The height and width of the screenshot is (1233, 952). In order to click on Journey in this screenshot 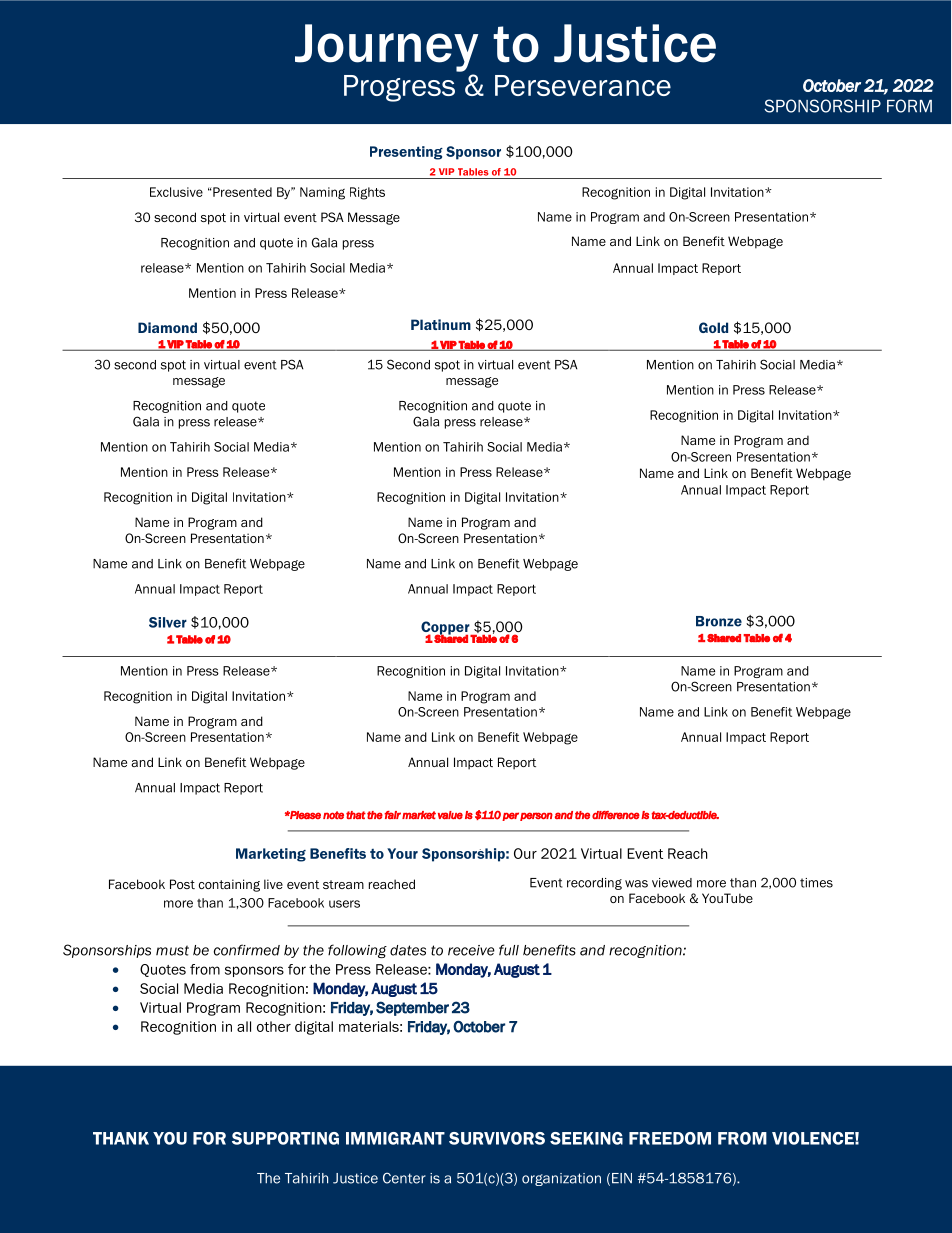, I will do `click(386, 48)`.
